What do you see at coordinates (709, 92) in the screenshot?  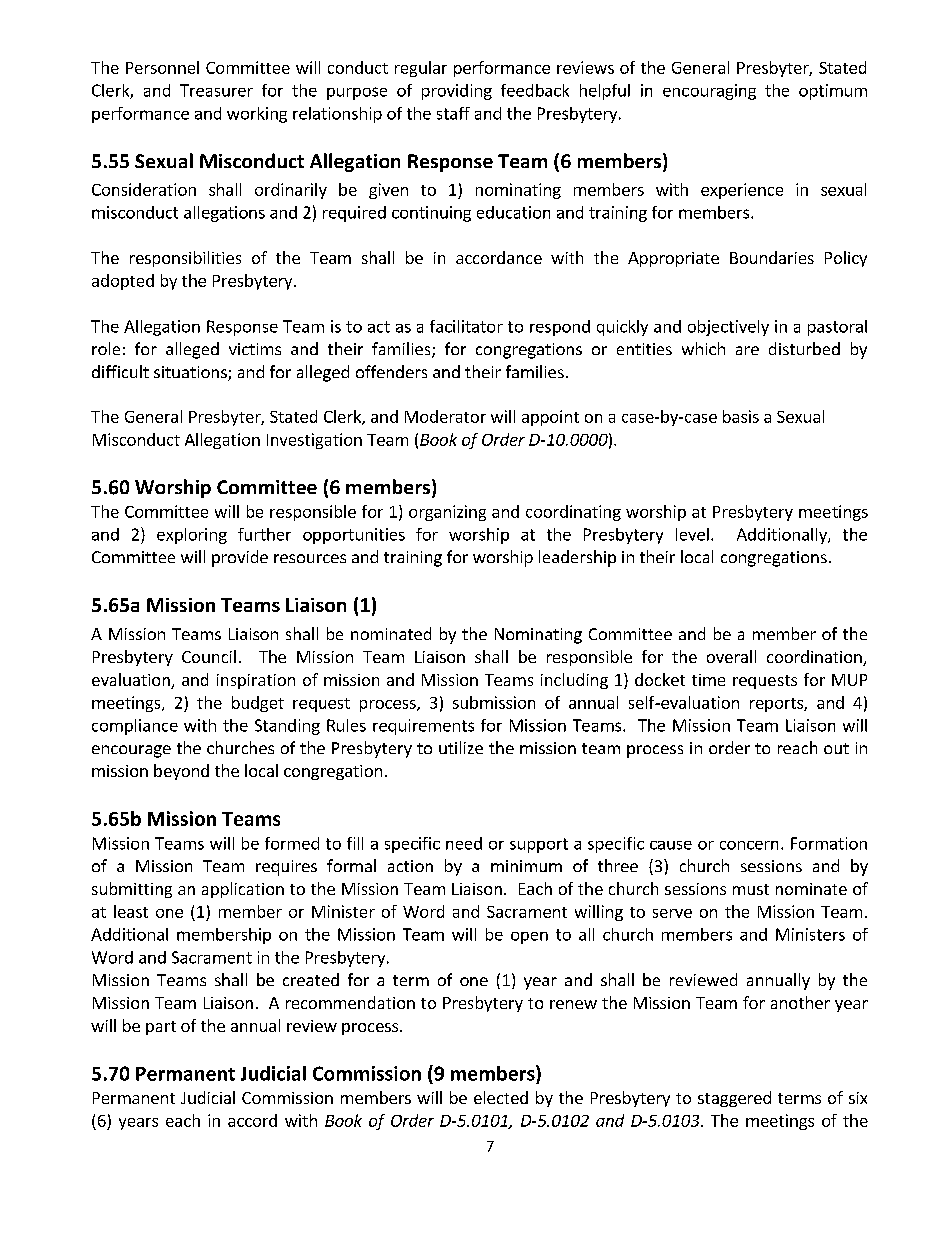 I see `encouraging` at bounding box center [709, 92].
